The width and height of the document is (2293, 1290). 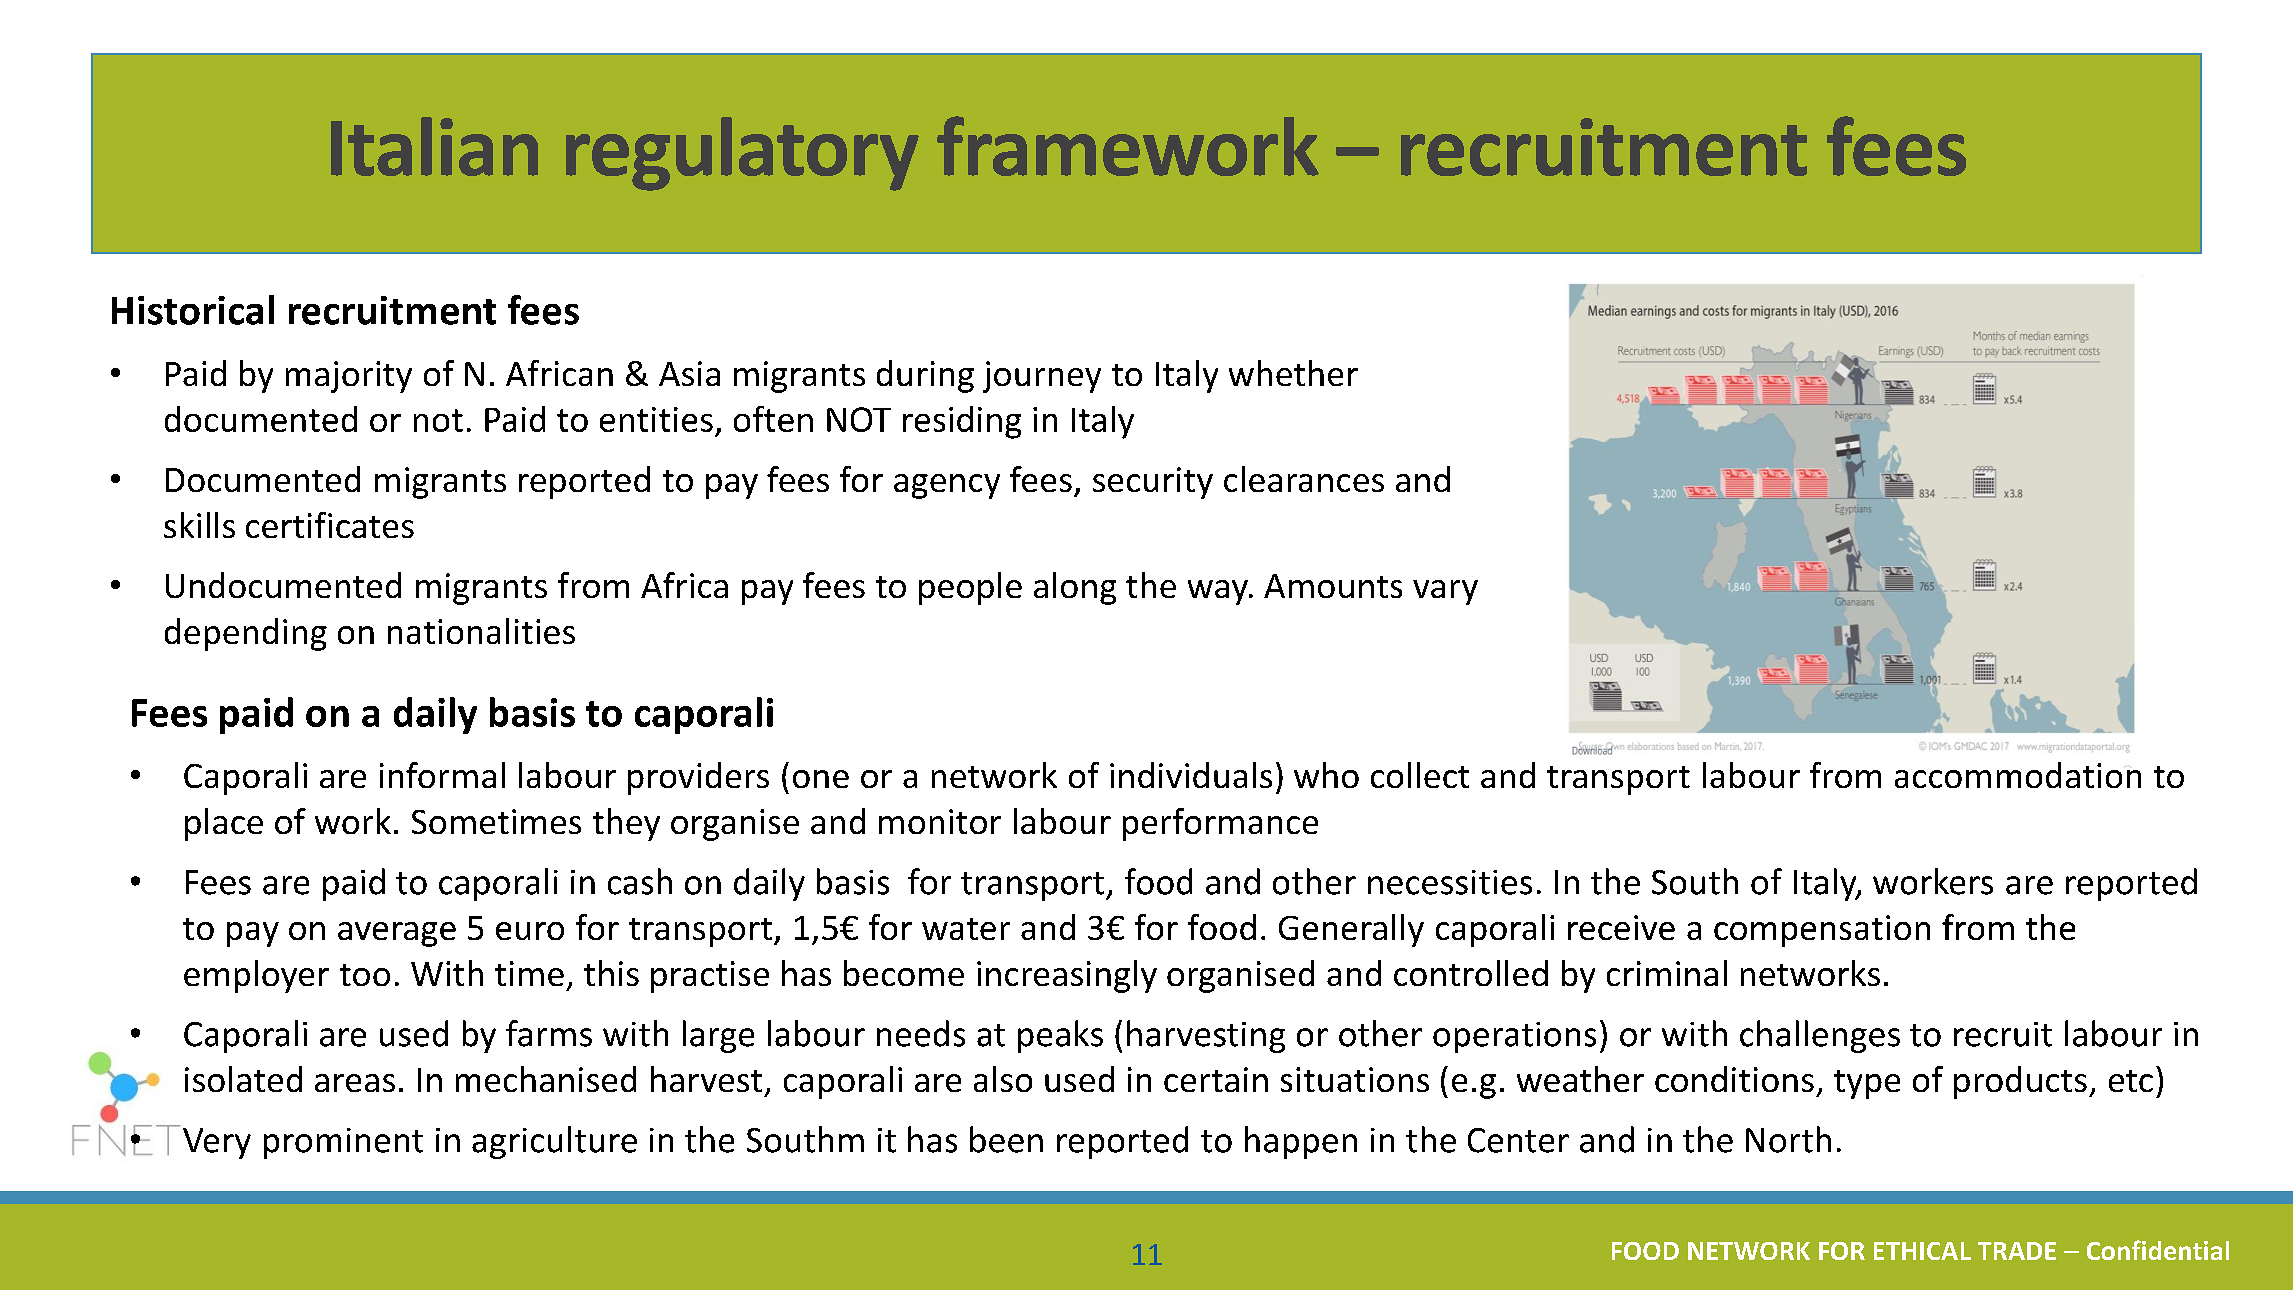 What do you see at coordinates (434, 146) in the document?
I see `Italian` at bounding box center [434, 146].
